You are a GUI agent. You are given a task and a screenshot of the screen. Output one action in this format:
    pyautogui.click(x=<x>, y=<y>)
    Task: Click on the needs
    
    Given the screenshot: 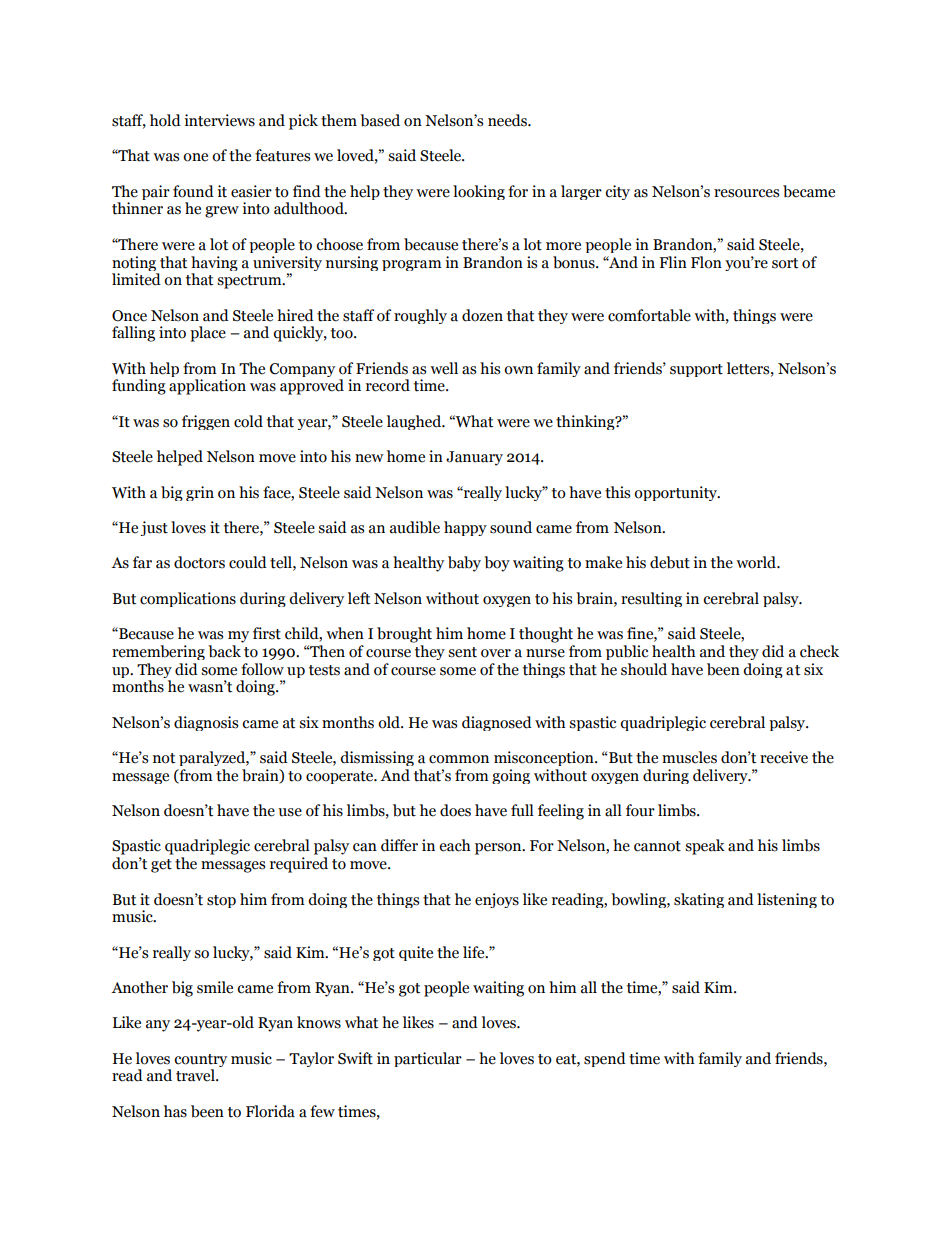 What is the action you would take?
    pyautogui.click(x=508, y=120)
